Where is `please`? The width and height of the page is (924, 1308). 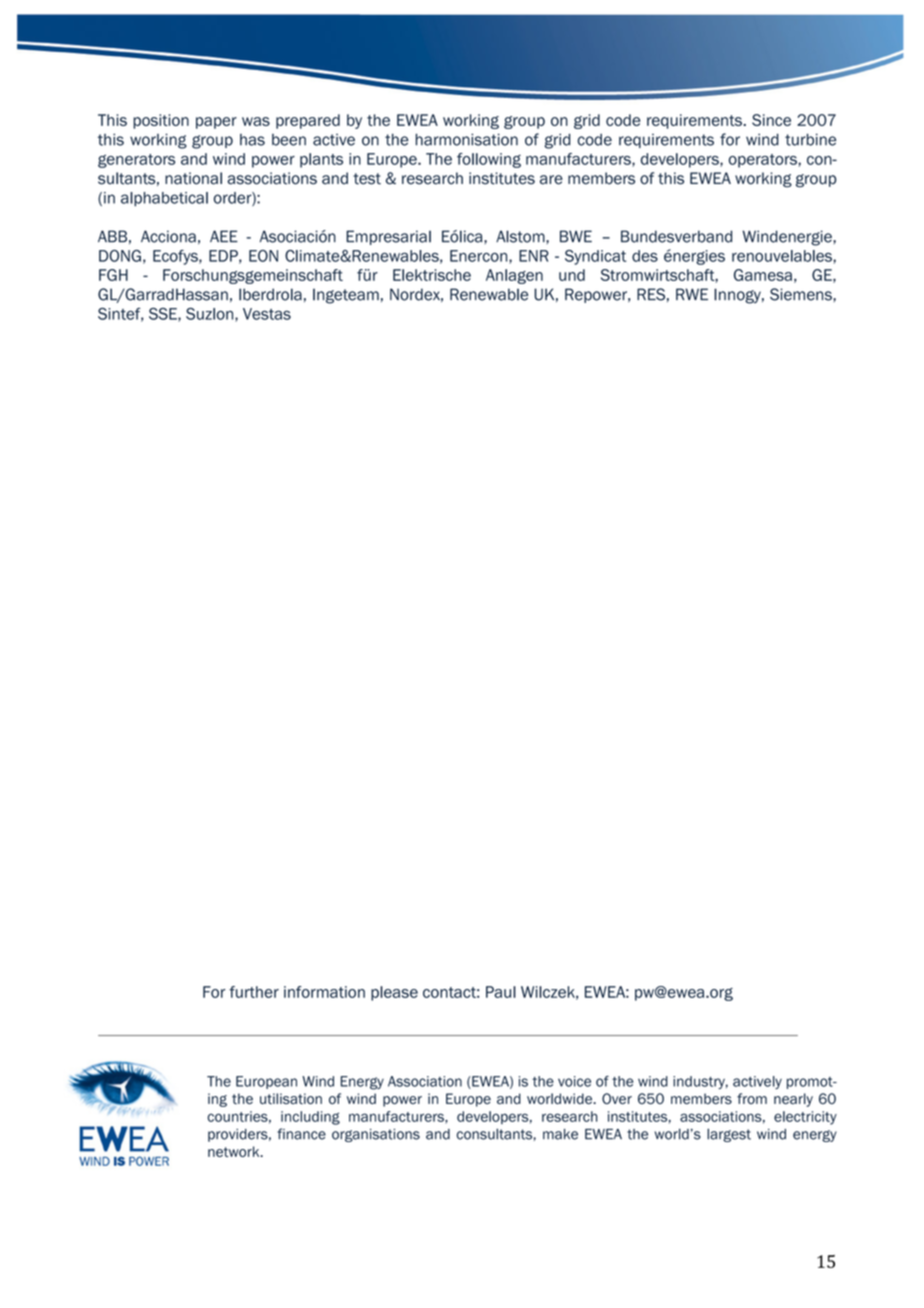
please is located at coordinates (394, 993).
